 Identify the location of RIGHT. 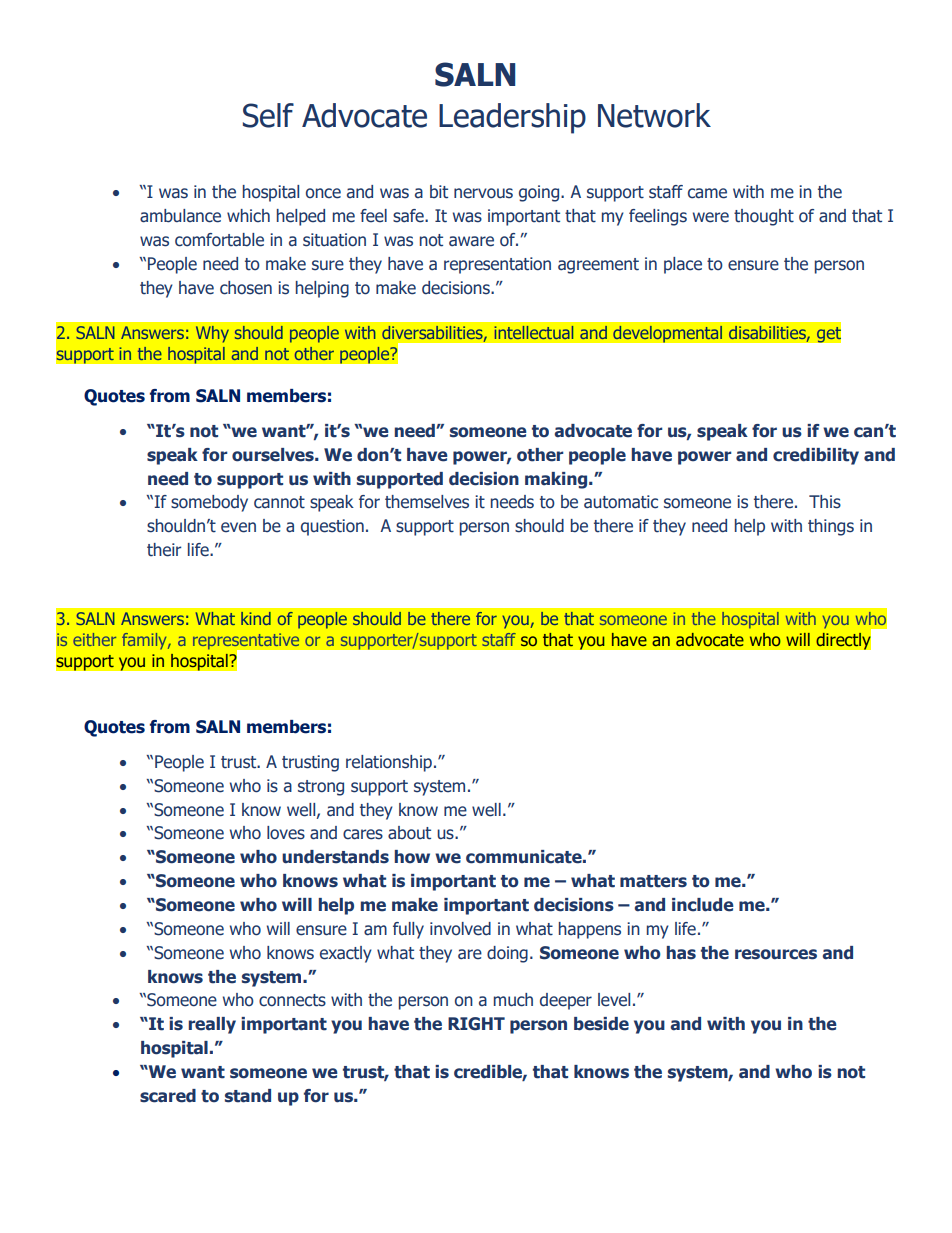
(476, 1024).
